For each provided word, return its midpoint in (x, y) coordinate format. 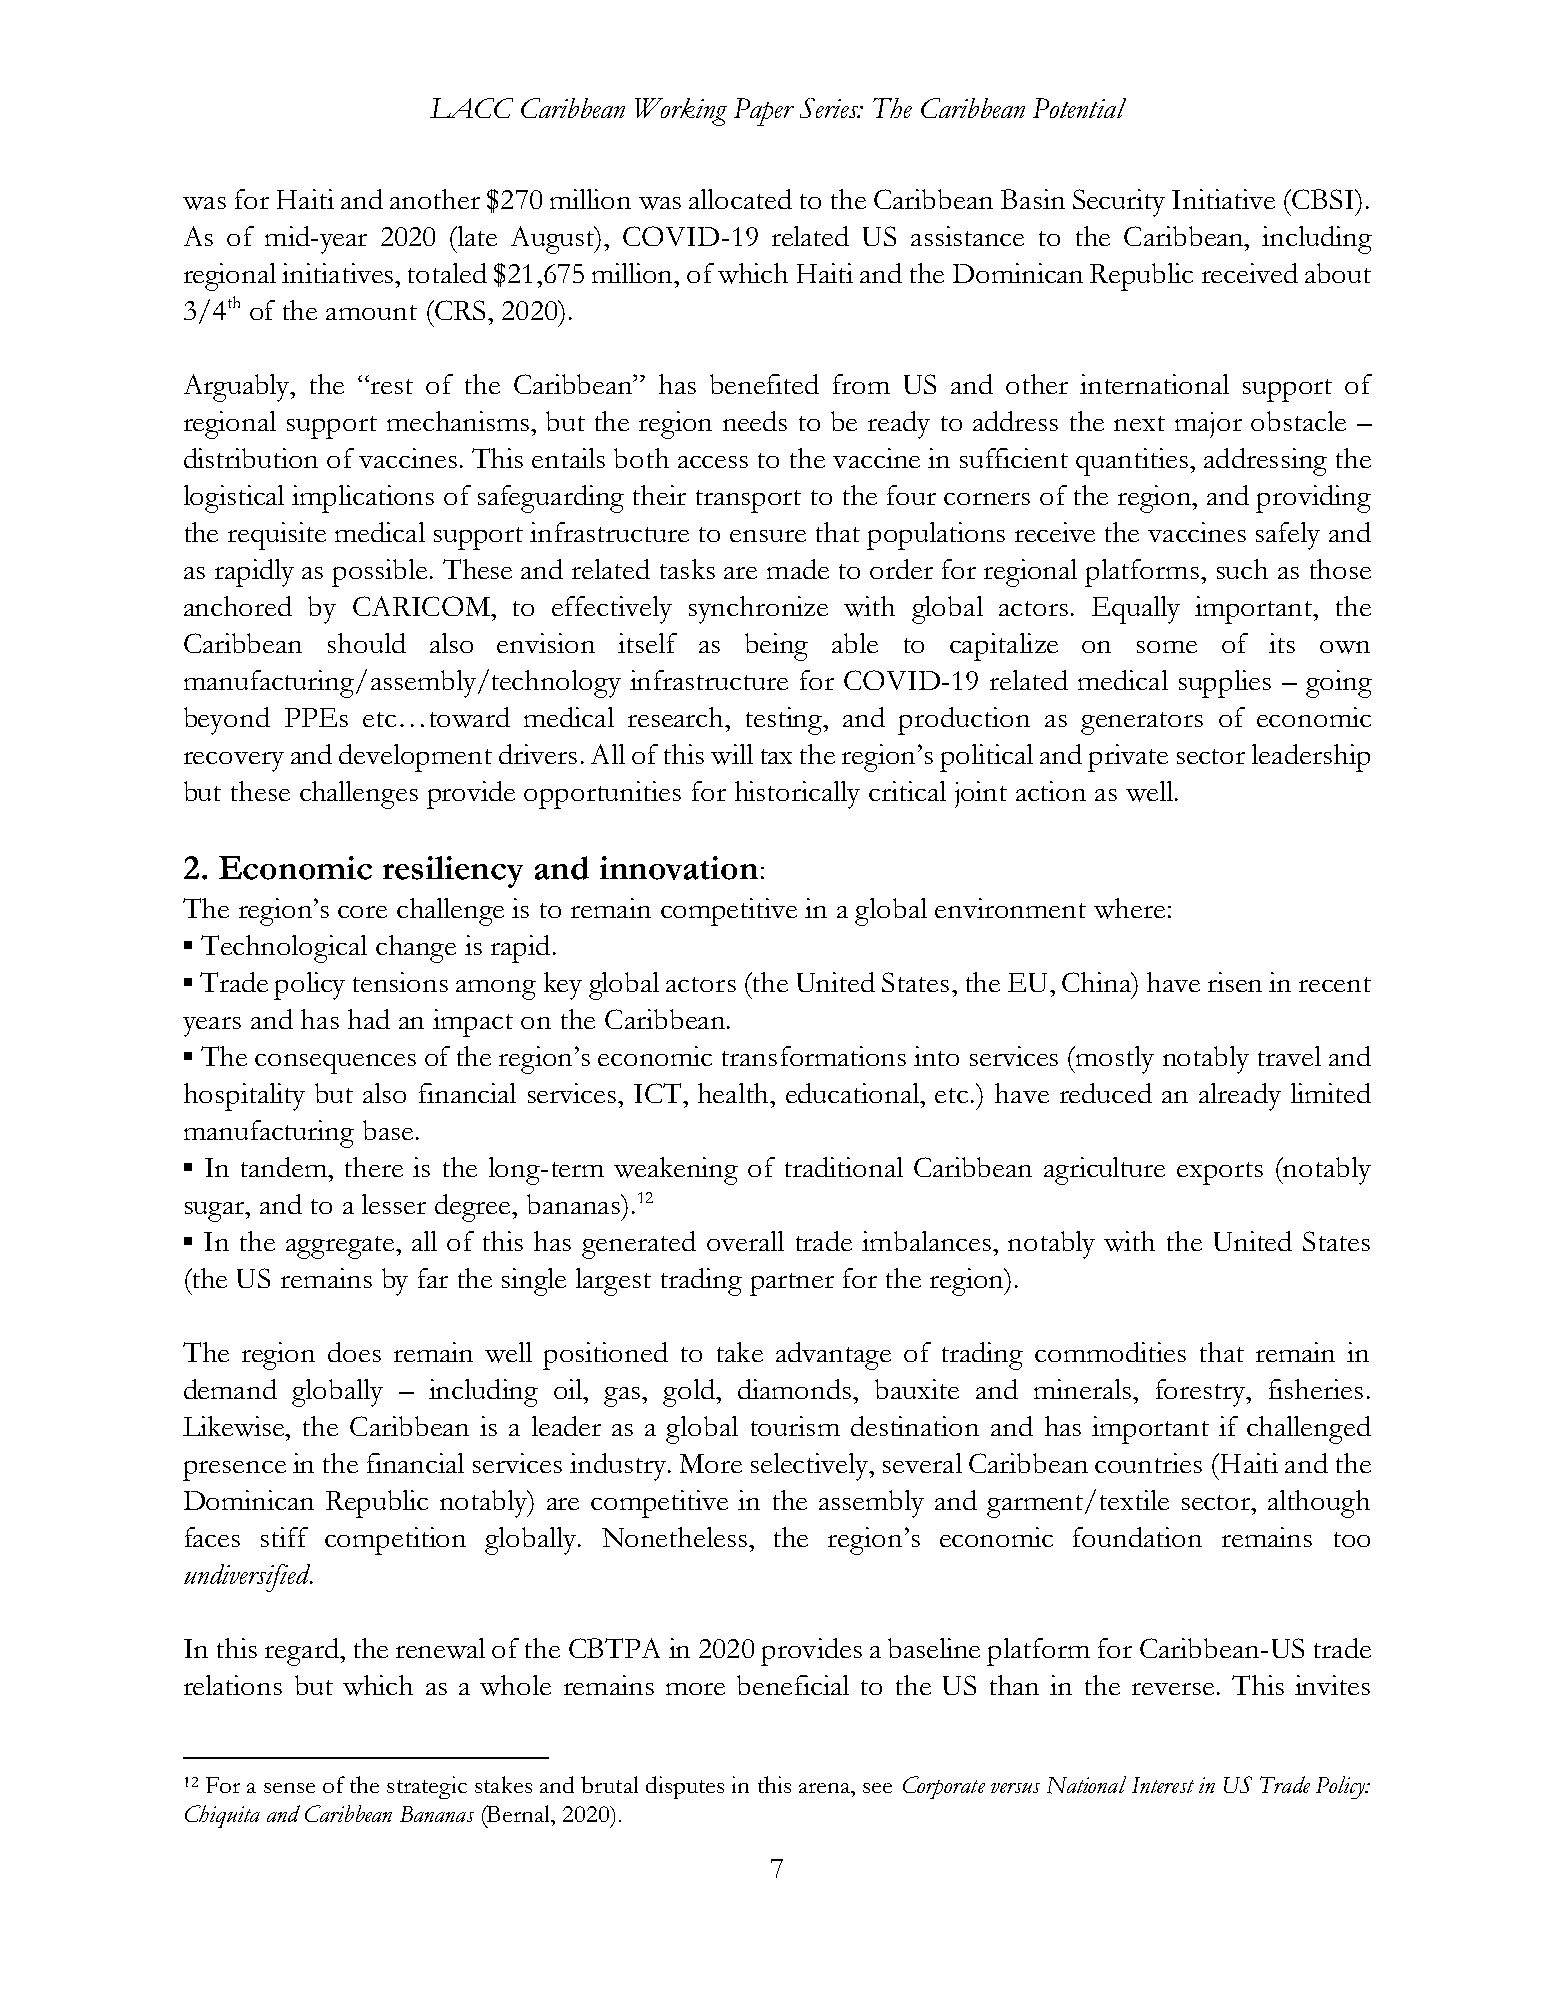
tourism (795, 1426)
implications (363, 499)
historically (797, 795)
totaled (447, 273)
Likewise (235, 1426)
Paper (764, 112)
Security (1119, 203)
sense (289, 1788)
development (415, 758)
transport (748, 501)
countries (1148, 1463)
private (1128, 758)
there (374, 1167)
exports (1220, 1173)
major (1208, 425)
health (735, 1093)
